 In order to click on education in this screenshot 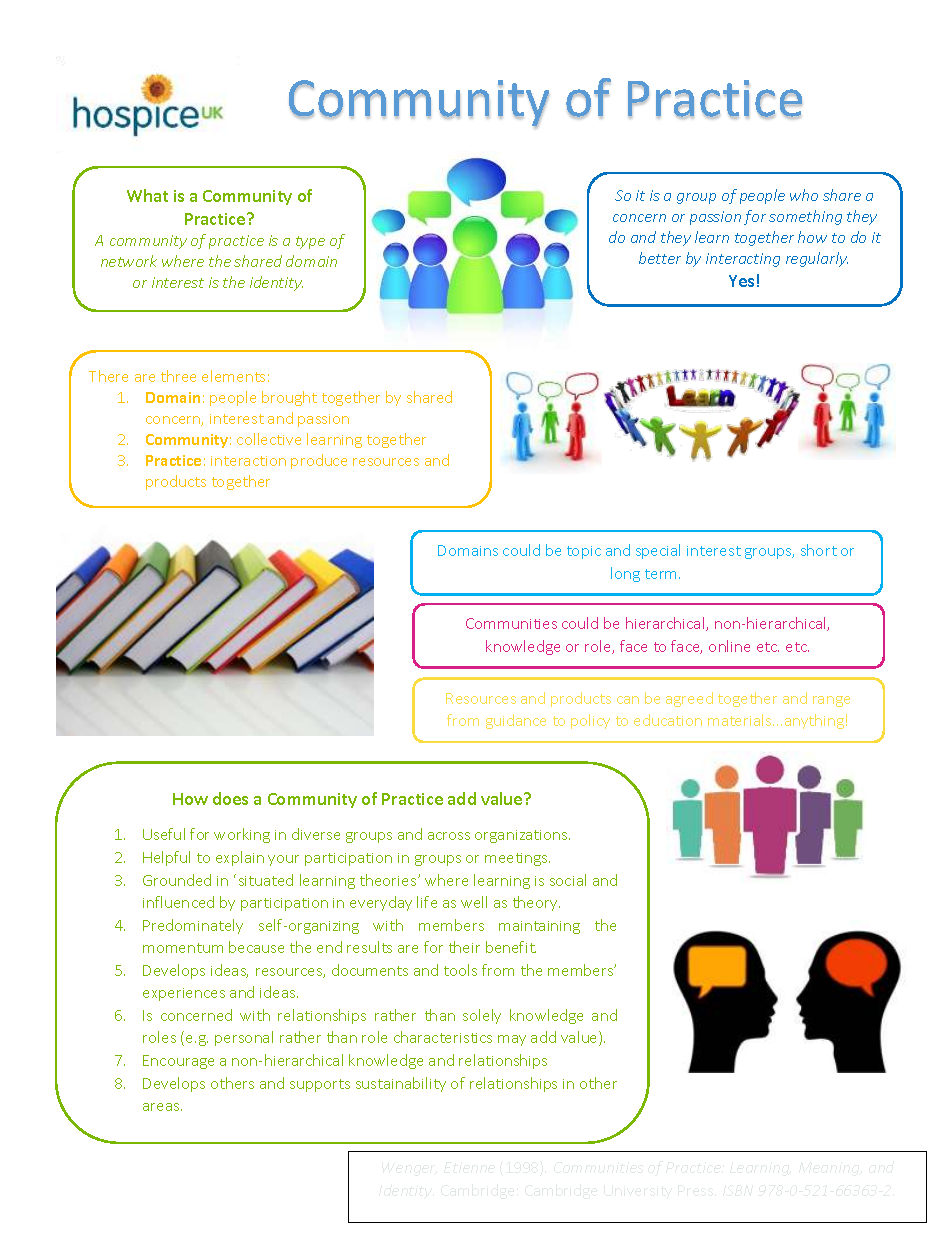, I will do `click(668, 720)`.
